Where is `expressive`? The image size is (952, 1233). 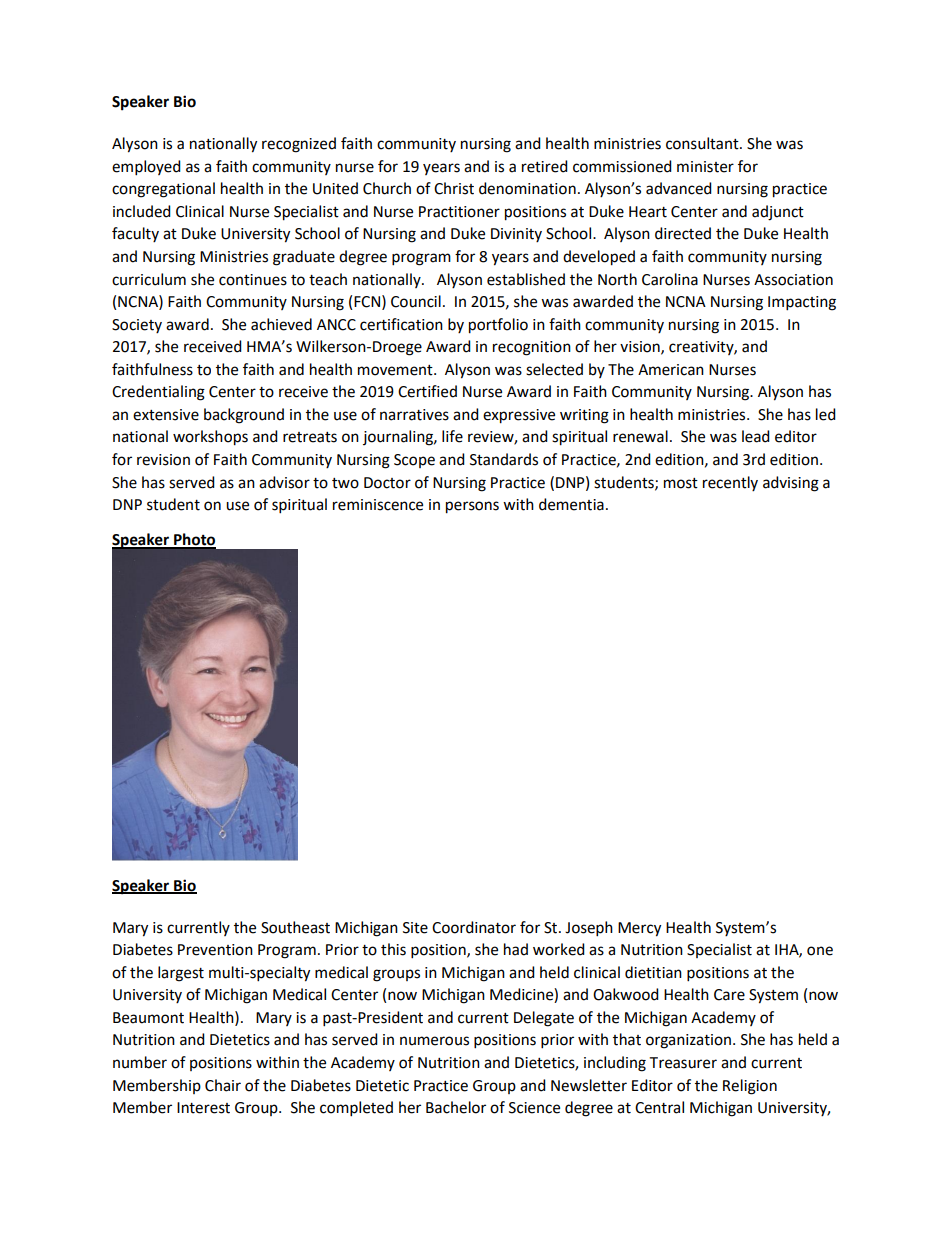 expressive is located at coordinates (519, 416).
